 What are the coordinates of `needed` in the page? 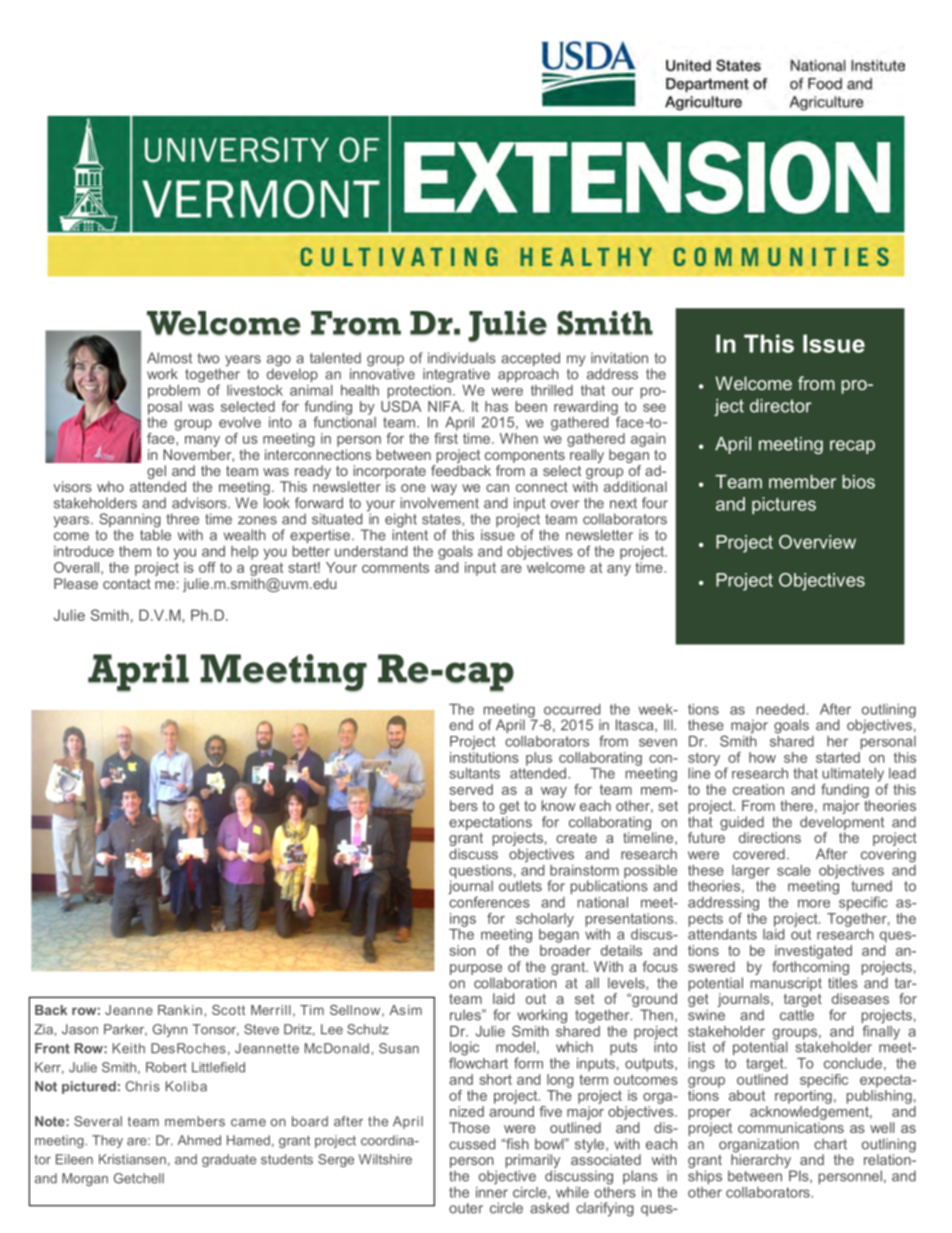 It's located at (782, 709).
